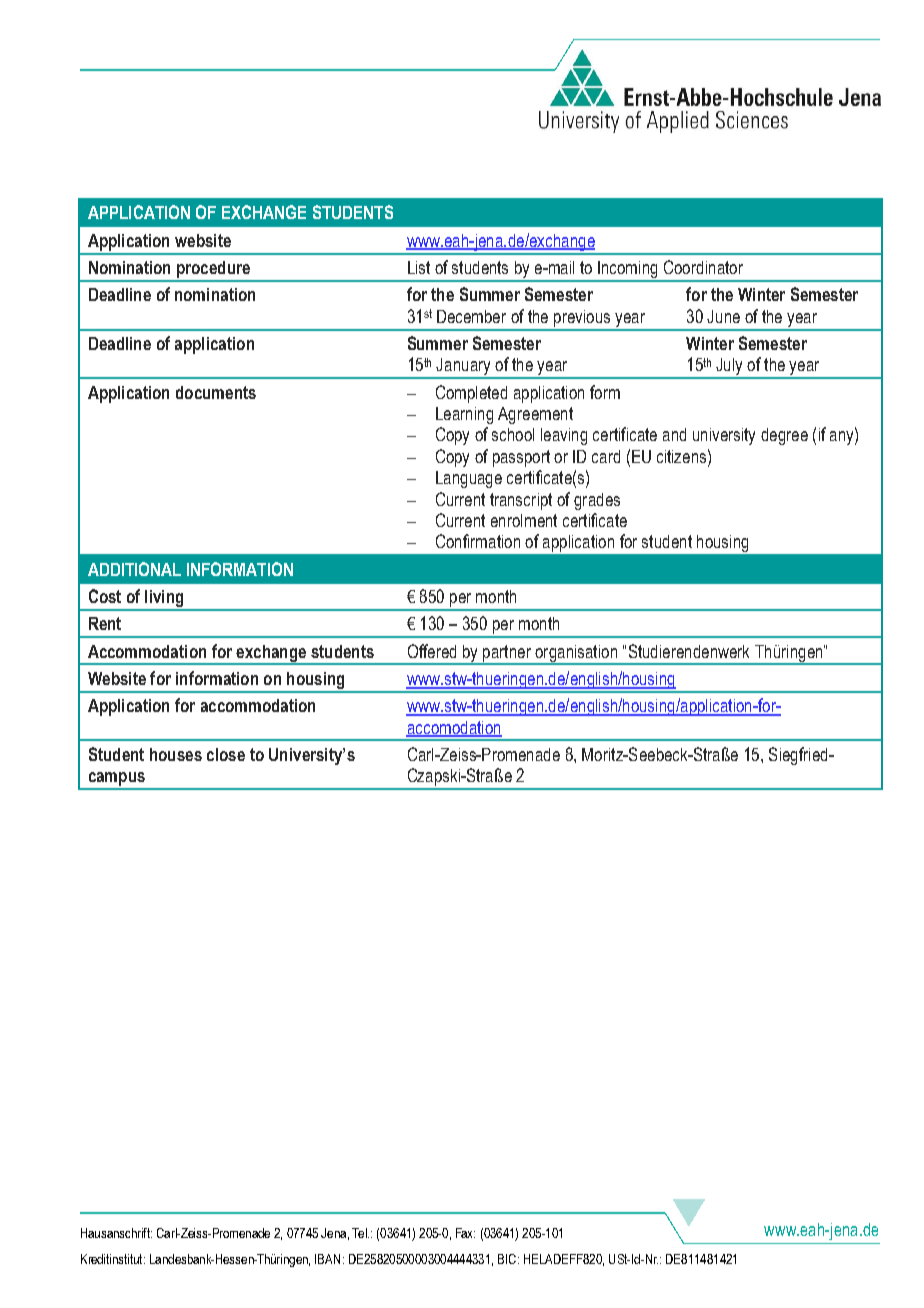 The height and width of the screenshot is (1308, 924). I want to click on documents, so click(216, 392).
